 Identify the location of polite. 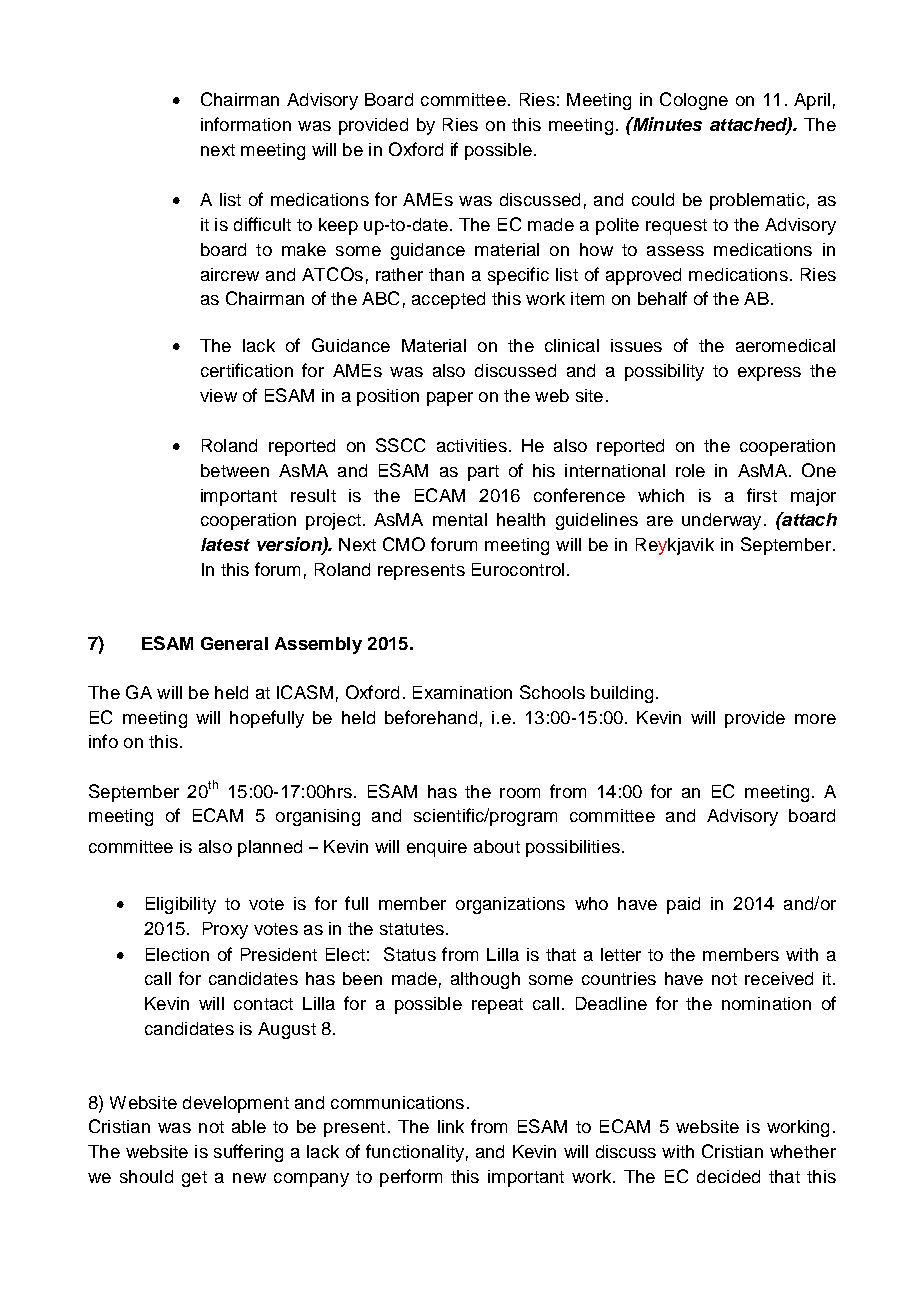
(617, 226).
